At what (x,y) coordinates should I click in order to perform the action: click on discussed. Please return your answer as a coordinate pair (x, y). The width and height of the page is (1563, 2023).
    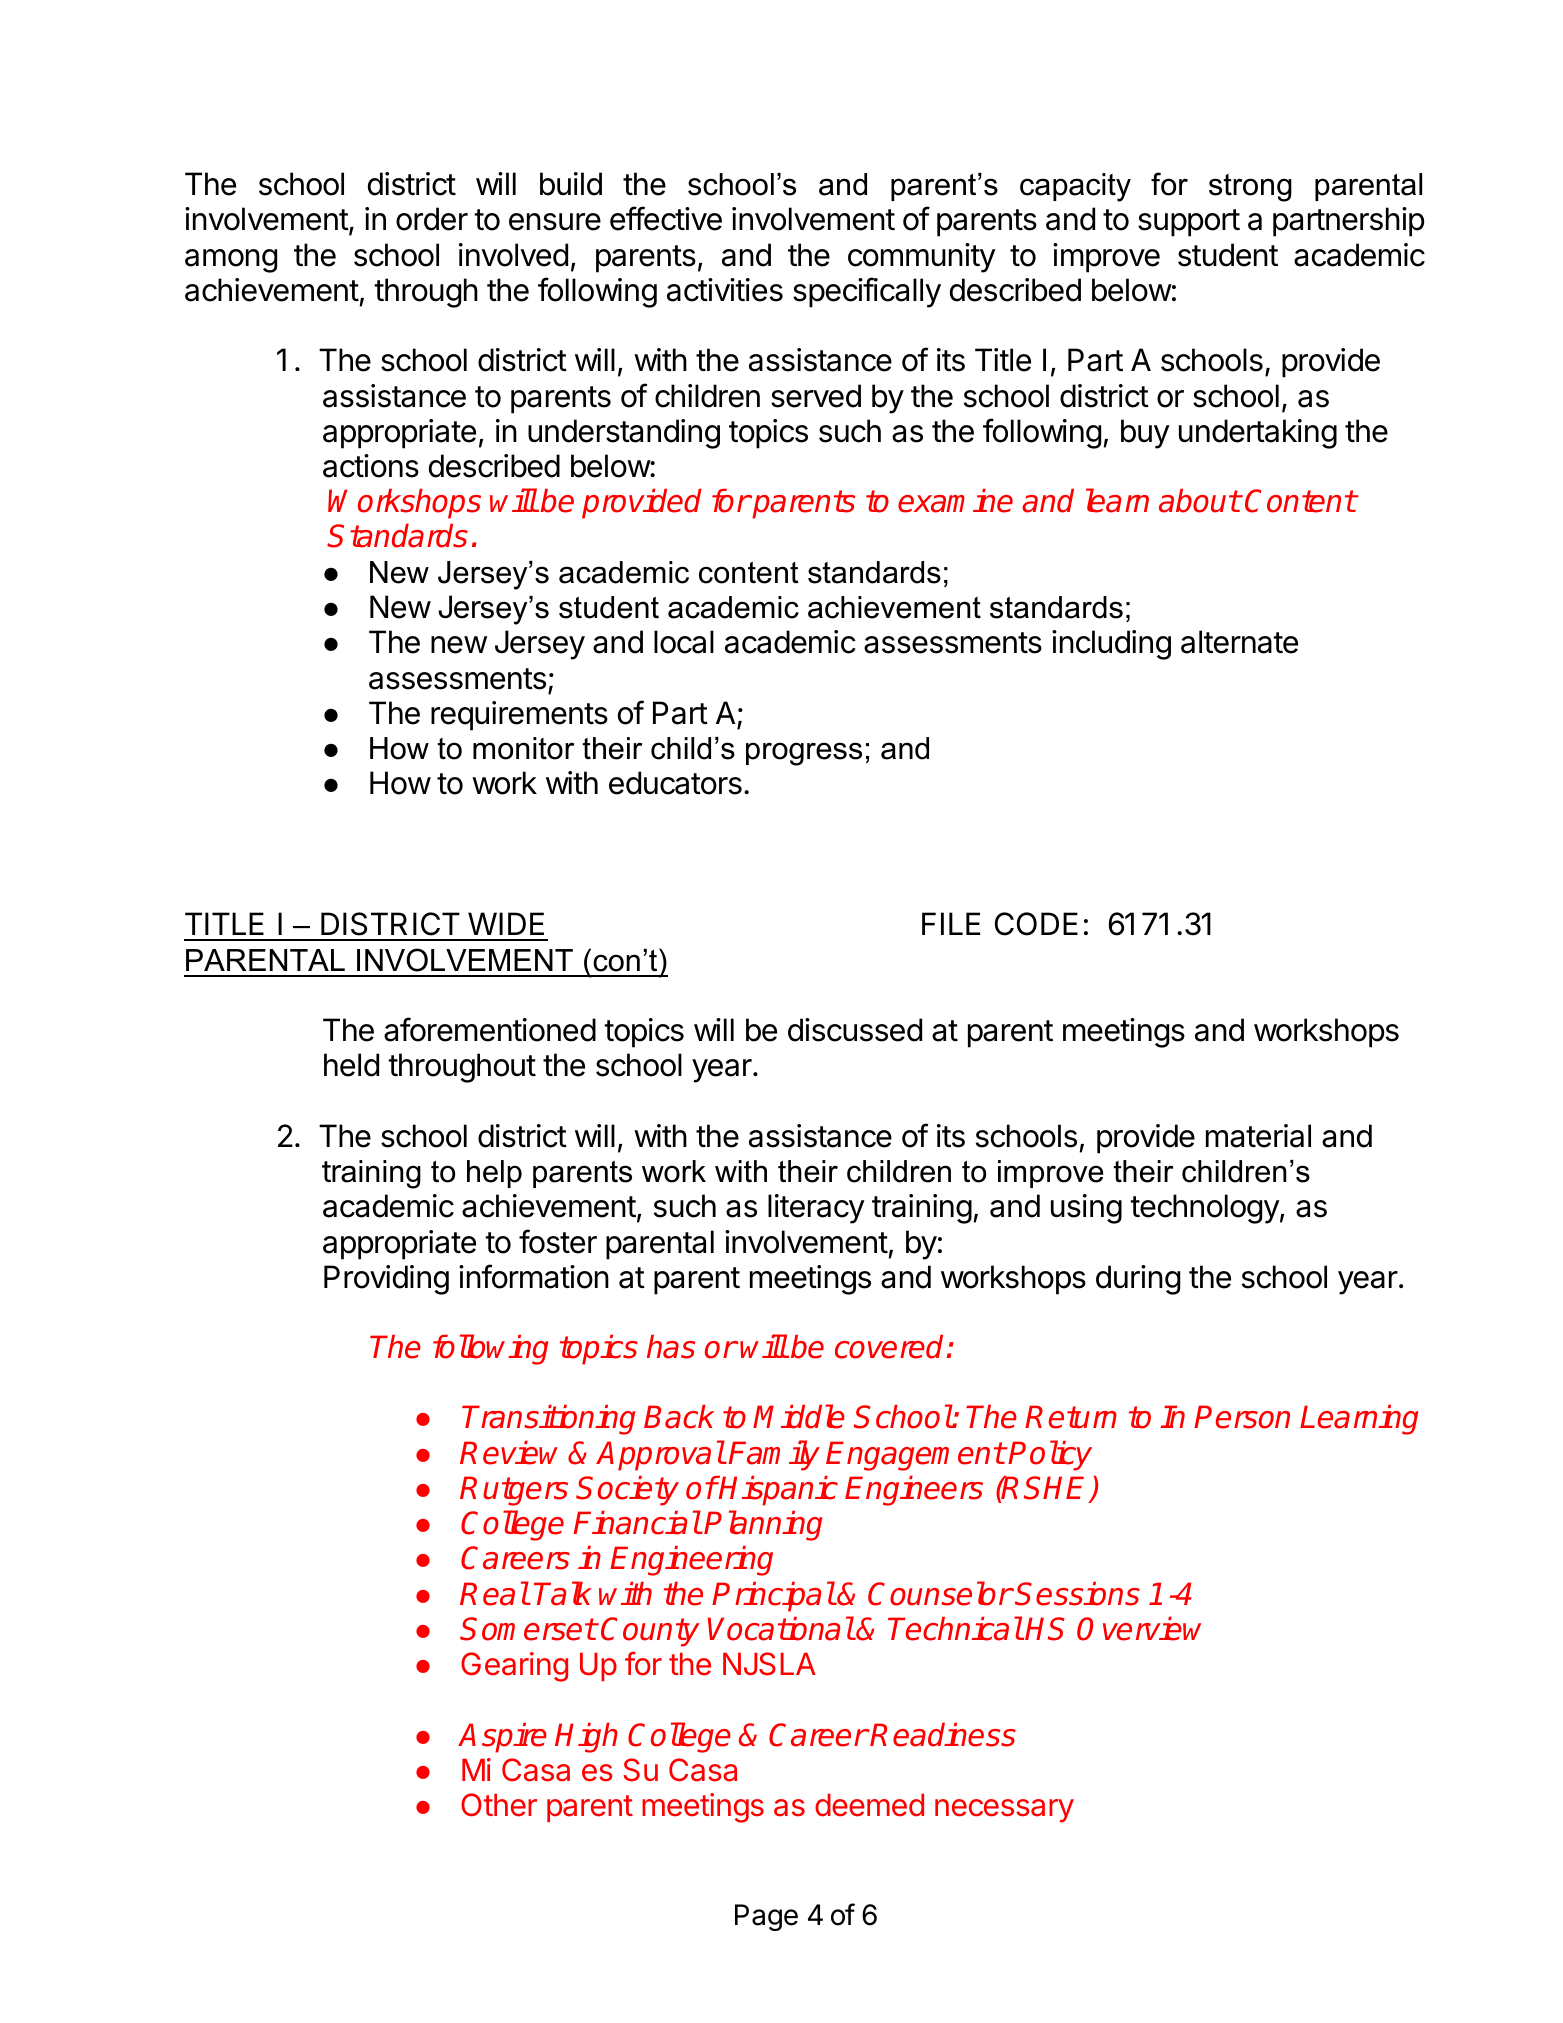
    Looking at the image, I should click on (855, 1030).
